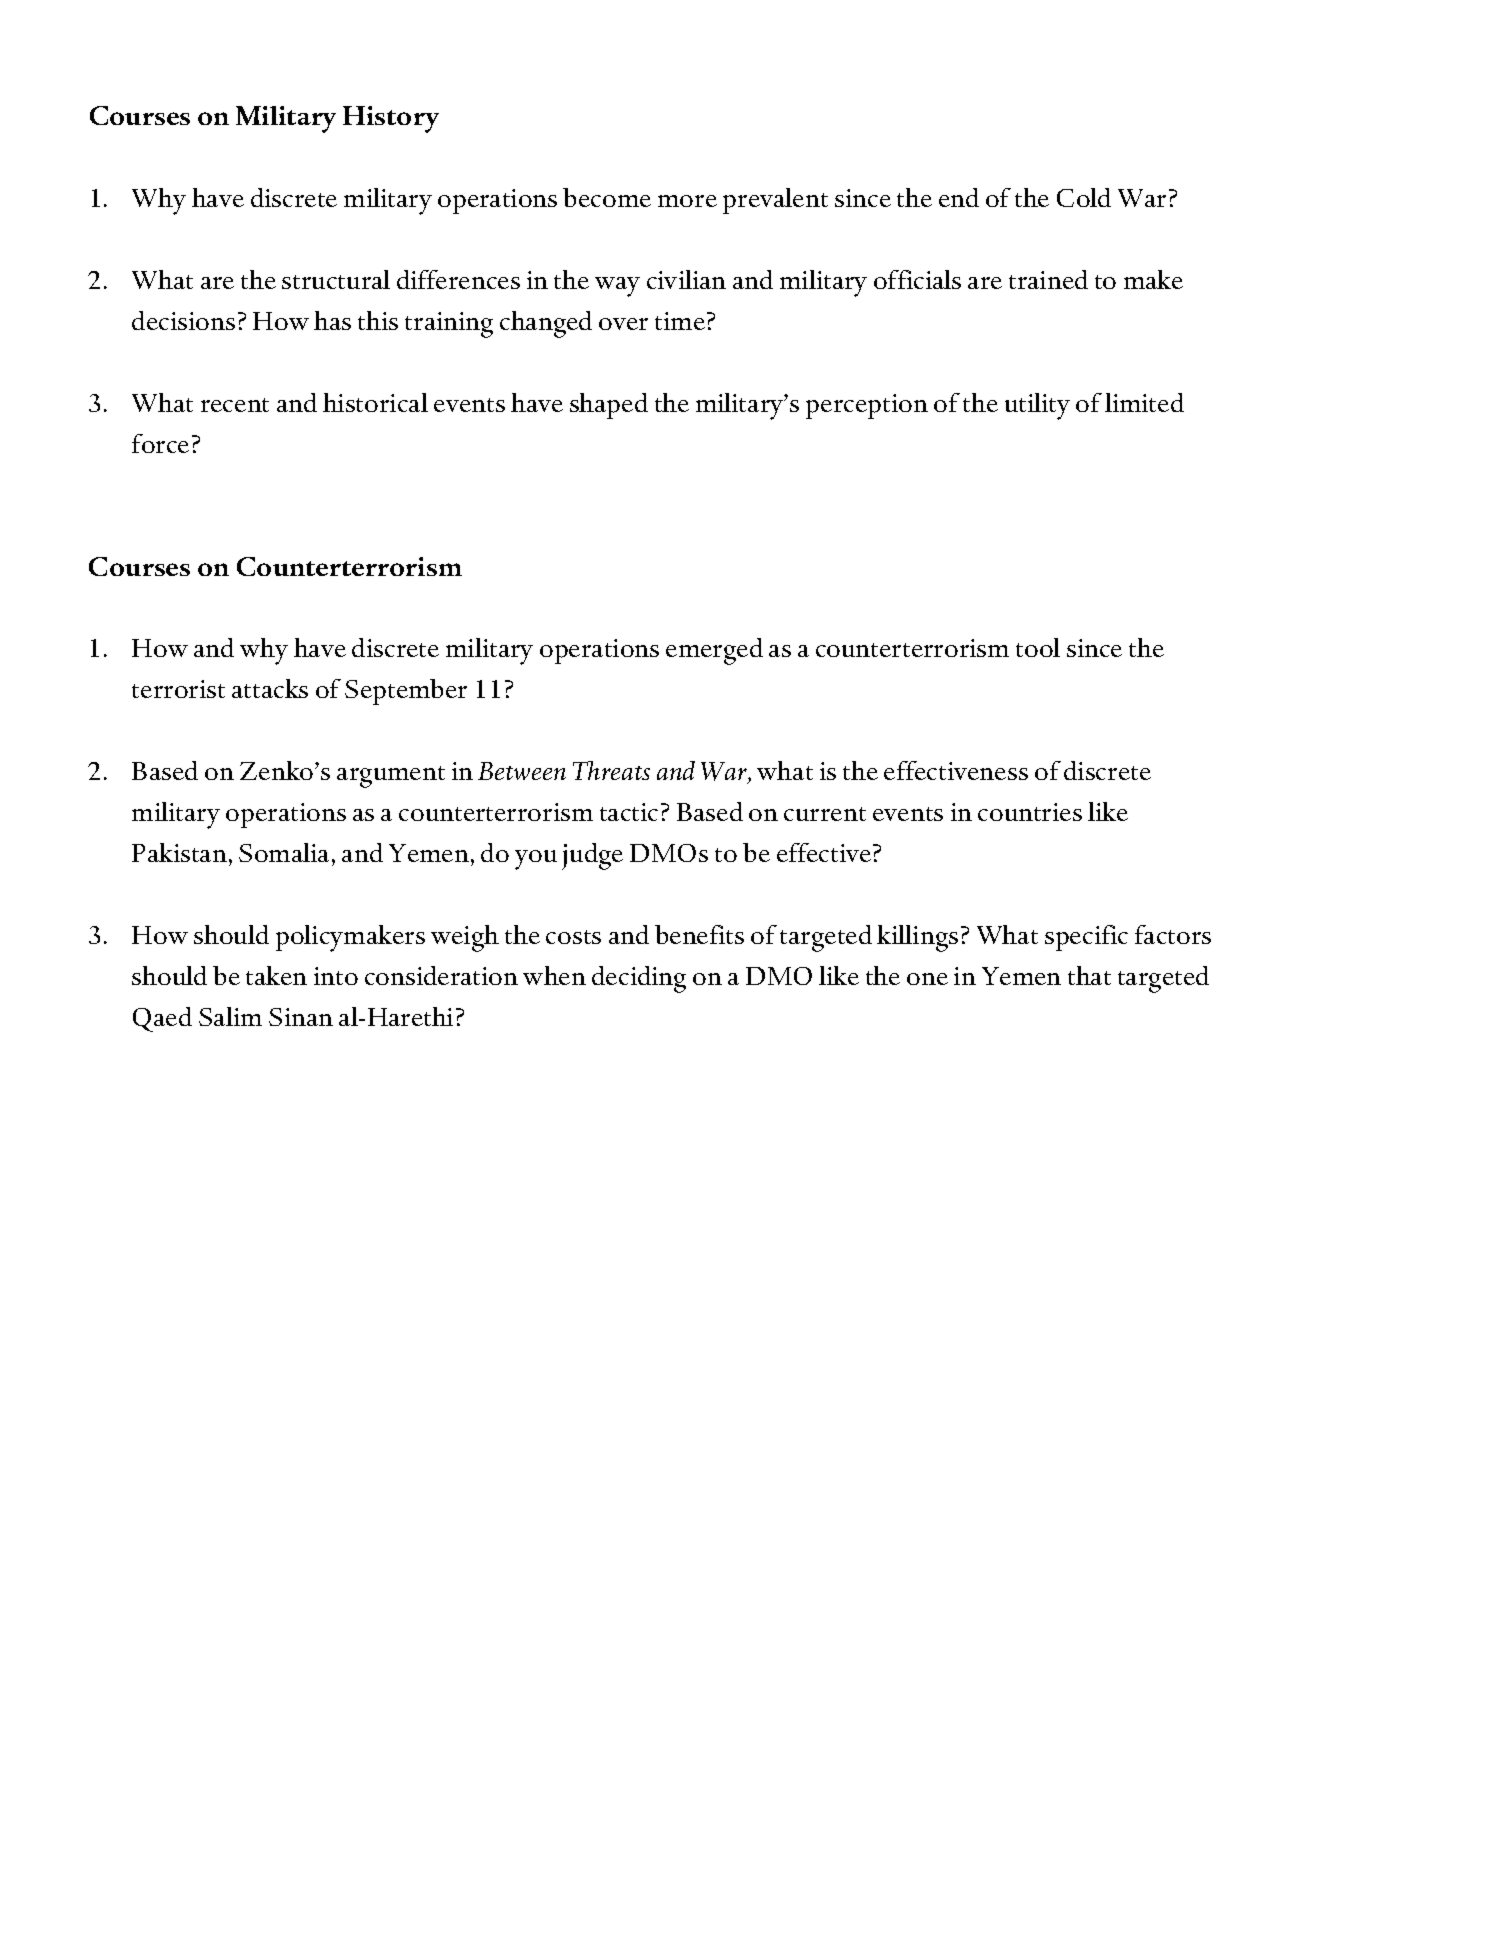  Describe the element at coordinates (1038, 647) in the page. I see `tool` at that location.
